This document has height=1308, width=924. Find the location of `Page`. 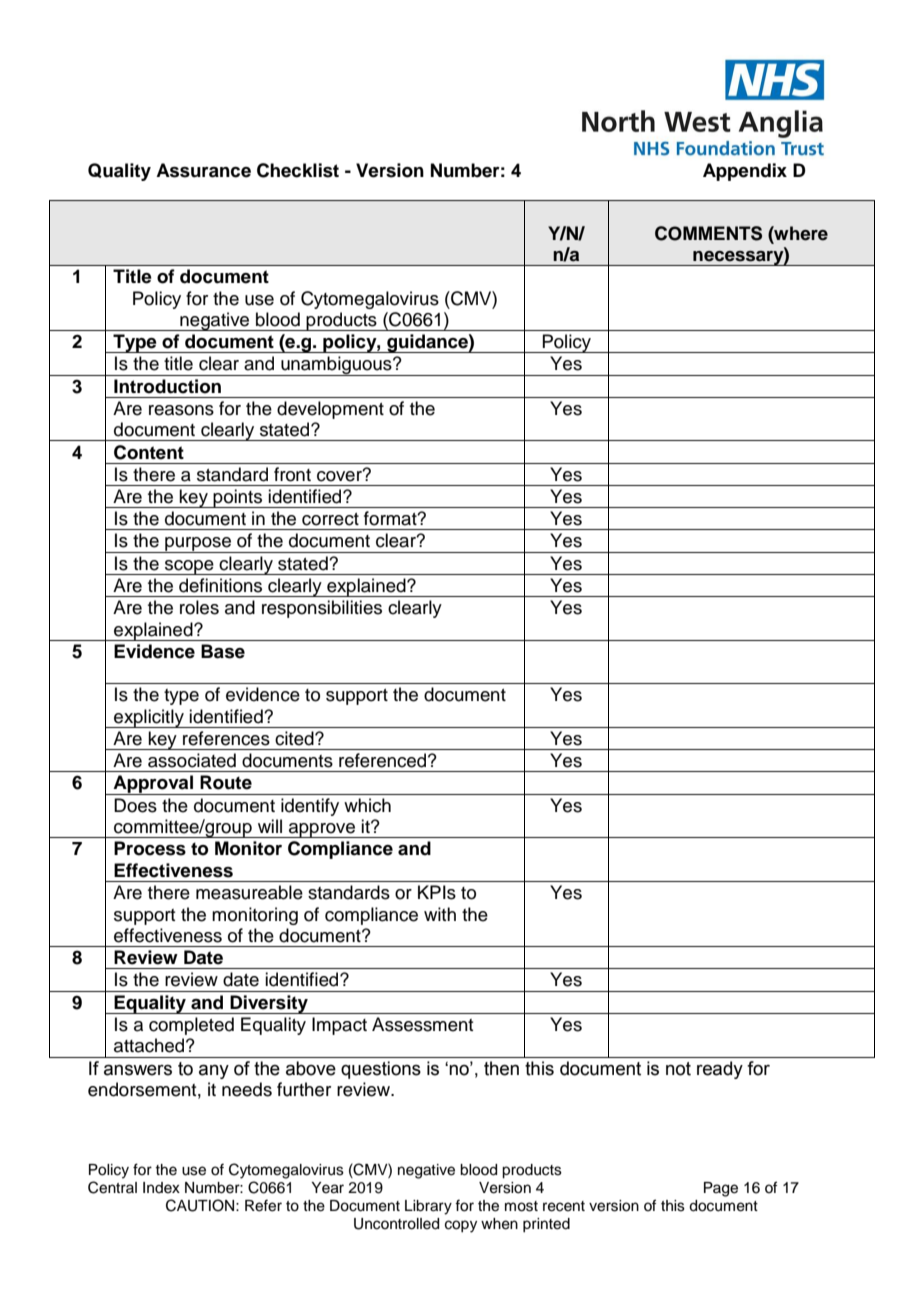

Page is located at coordinates (721, 1189).
